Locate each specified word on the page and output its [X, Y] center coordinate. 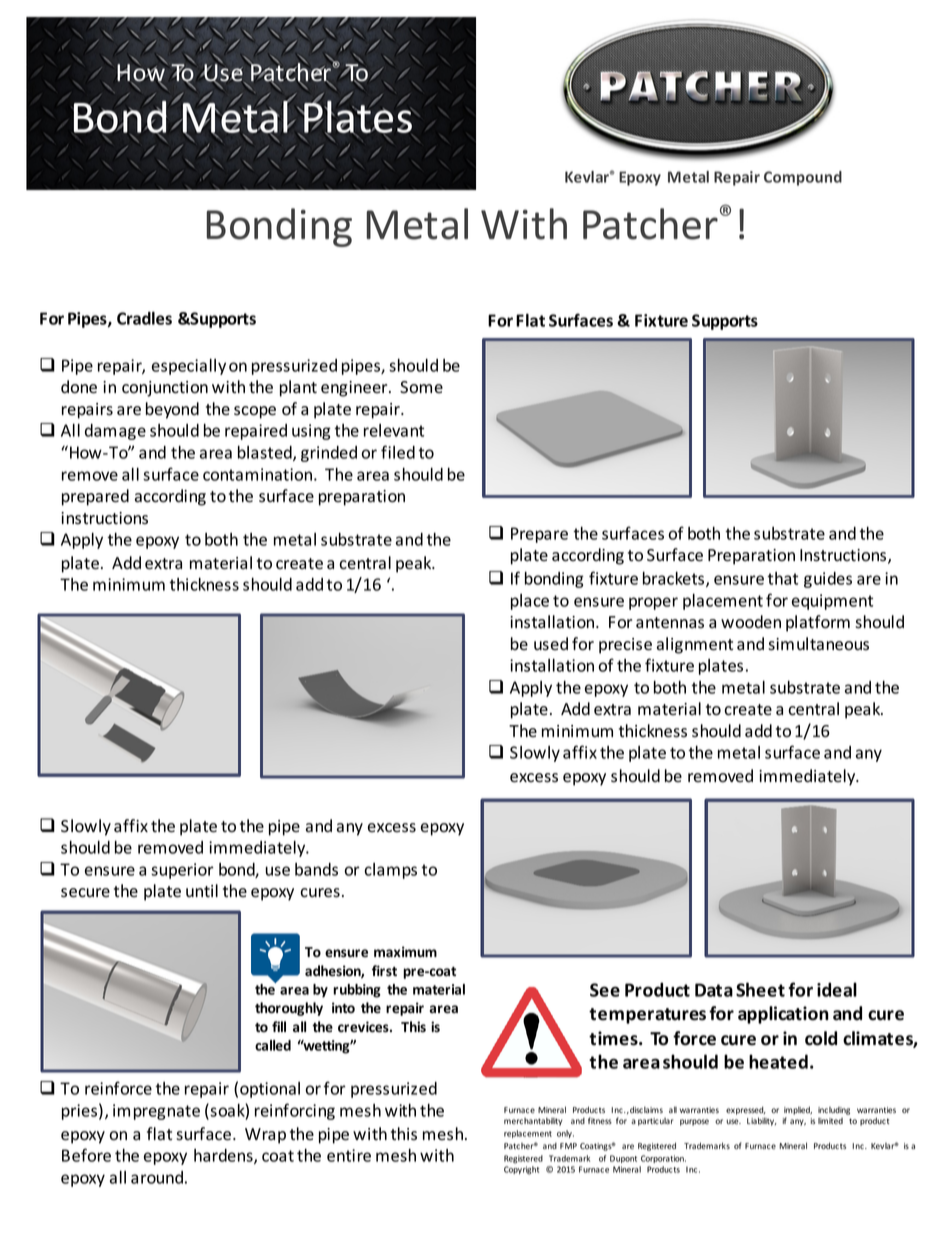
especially [189, 366]
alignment [695, 645]
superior [182, 871]
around [157, 1177]
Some [421, 387]
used [551, 644]
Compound [803, 178]
